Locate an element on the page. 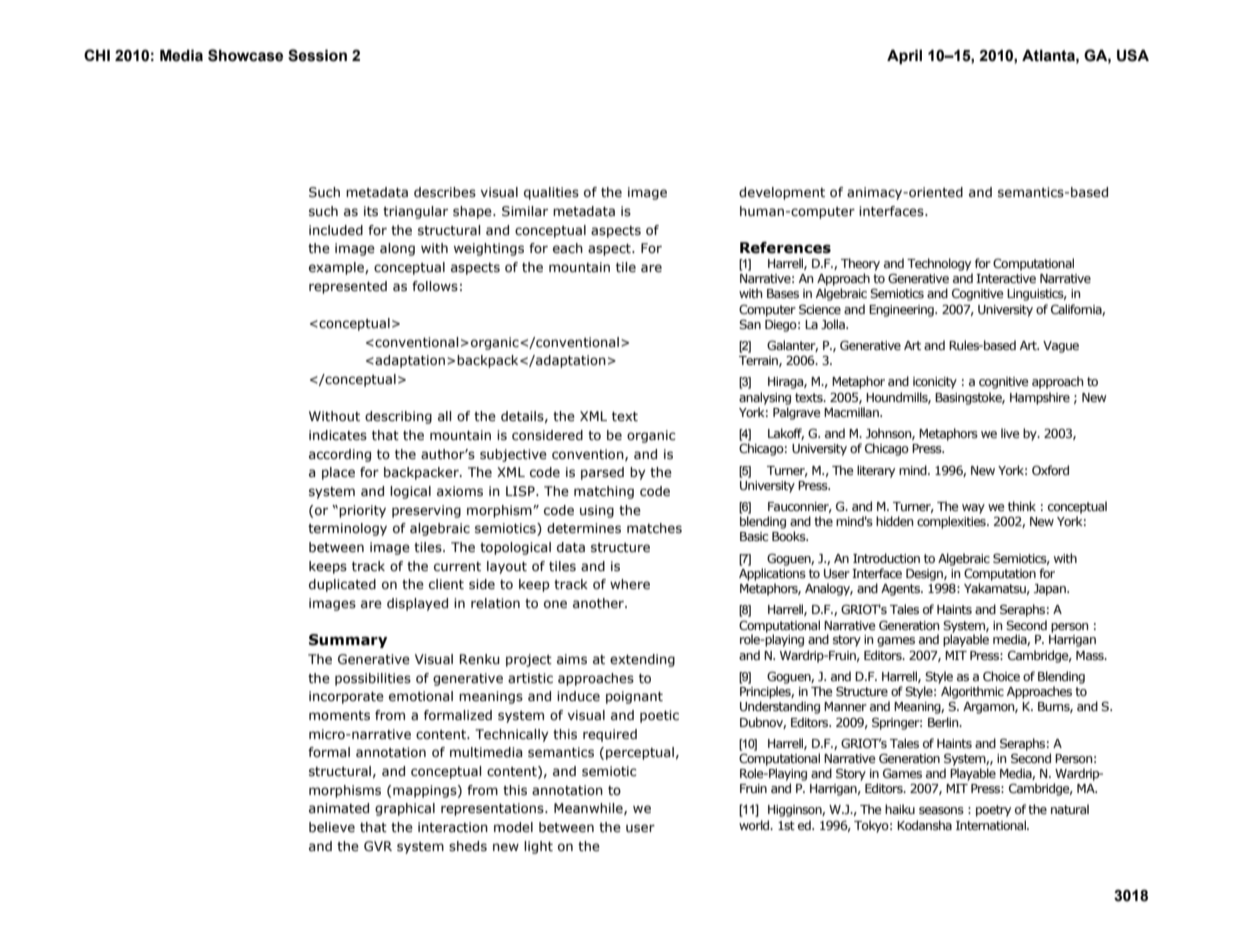 This document has width=1233, height=952. Session is located at coordinates (317, 55).
